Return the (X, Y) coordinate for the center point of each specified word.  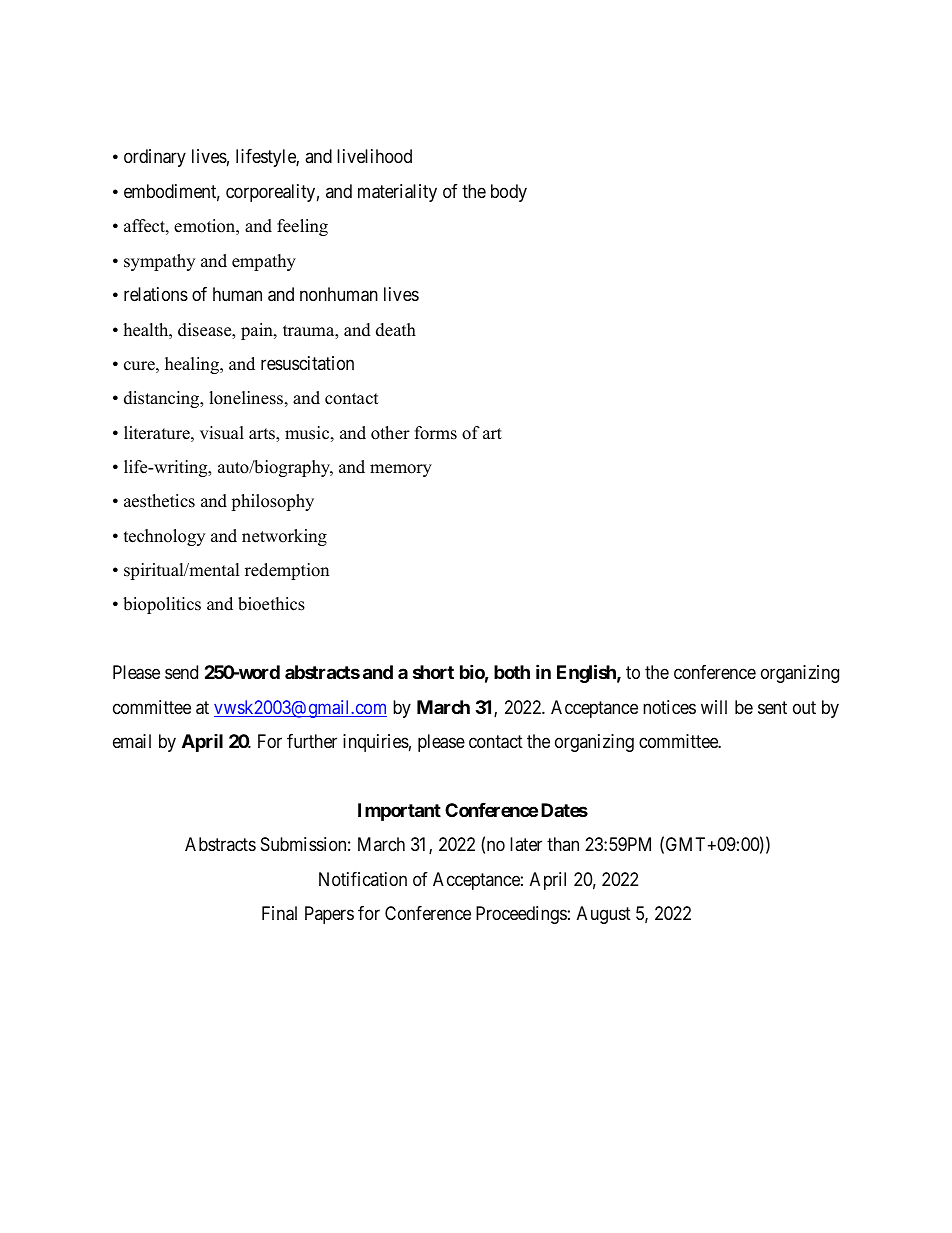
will (714, 707)
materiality (397, 193)
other (390, 433)
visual (222, 433)
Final (279, 913)
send (181, 672)
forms (436, 433)
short (433, 672)
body (509, 193)
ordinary (155, 158)
